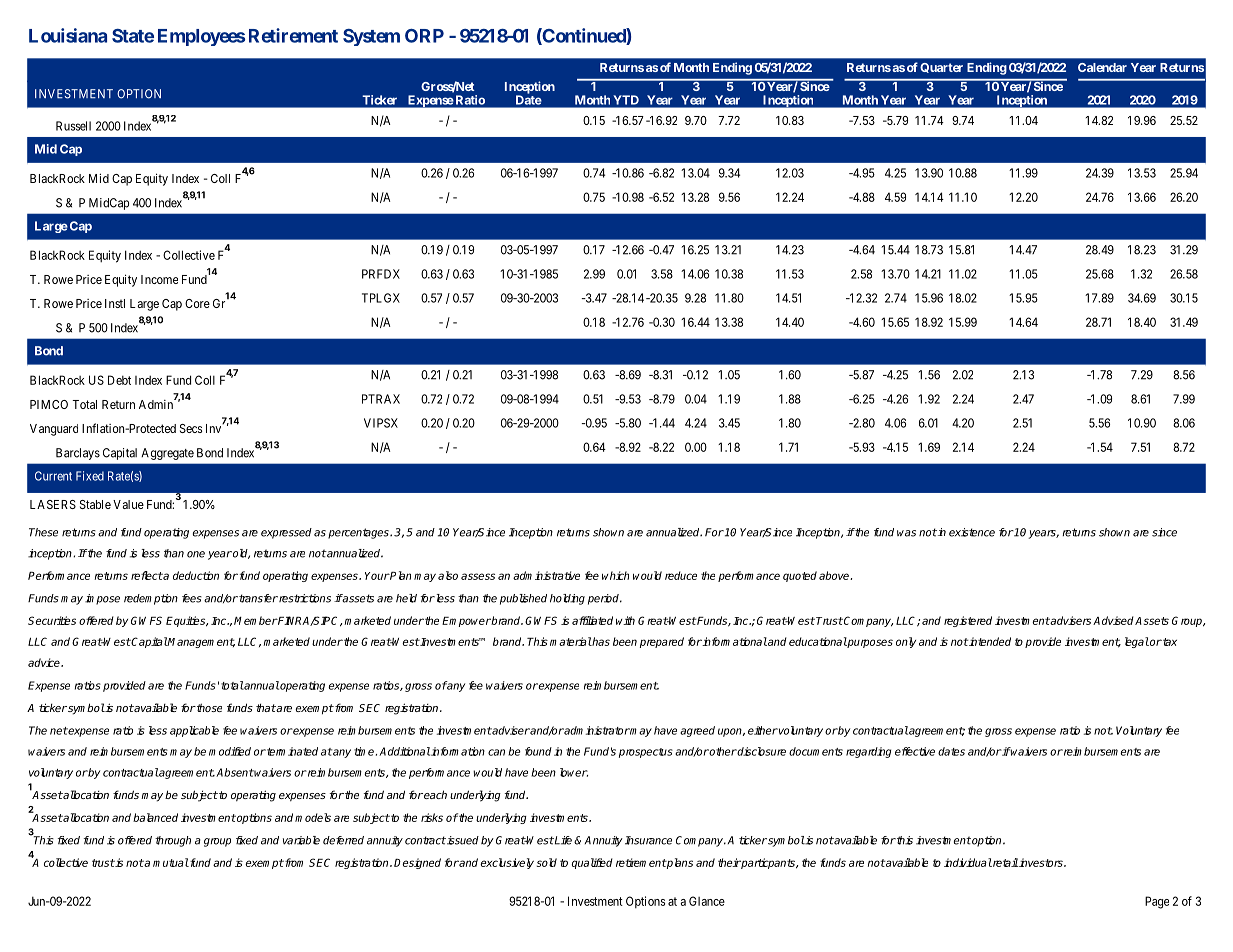 The width and height of the screenshot is (1233, 952). Describe the element at coordinates (167, 454) in the screenshot. I see `Aggregate` at that location.
